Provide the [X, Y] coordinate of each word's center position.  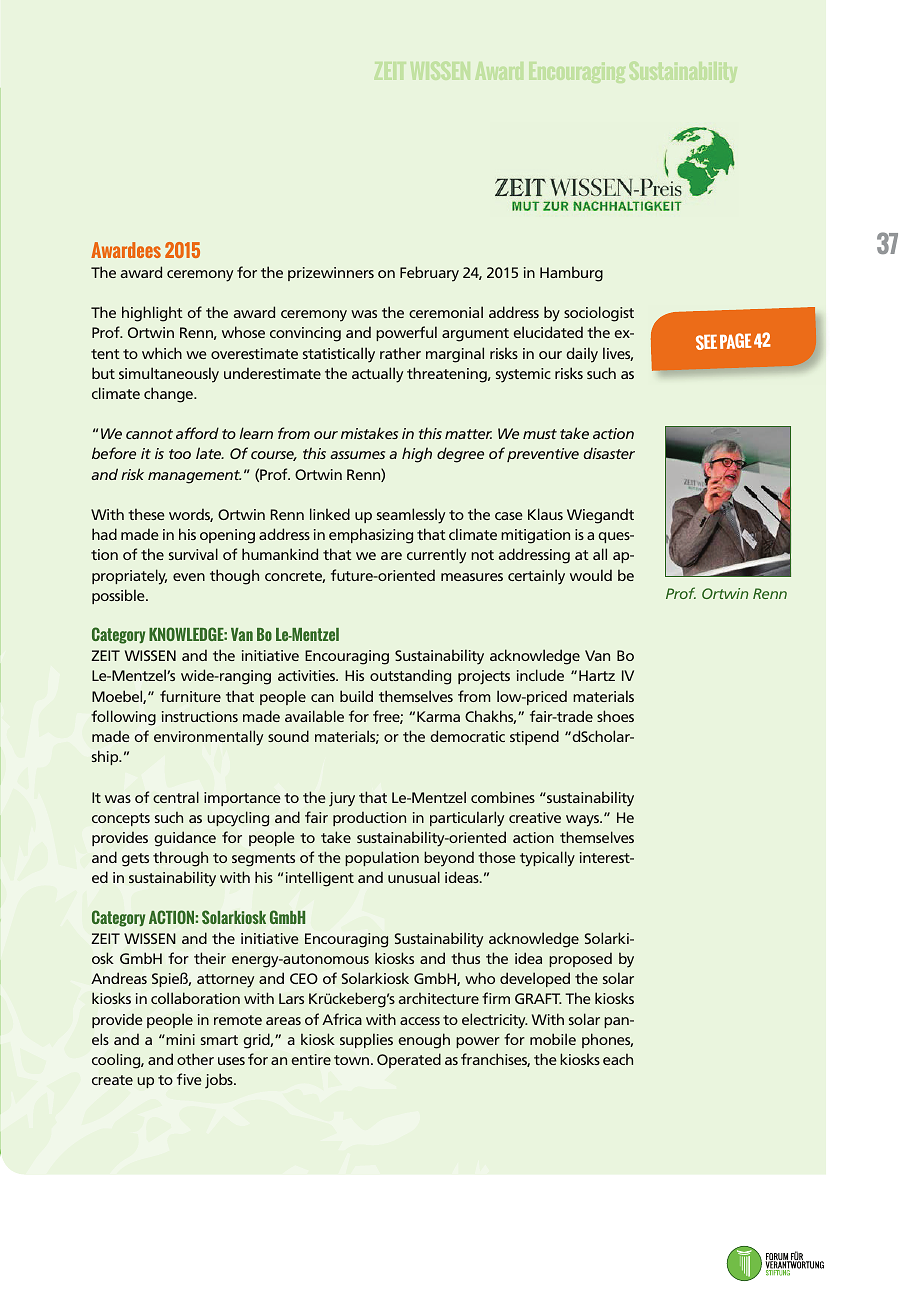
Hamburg [571, 274]
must [540, 434]
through [180, 859]
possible [119, 596]
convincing [305, 334]
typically [547, 859]
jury [342, 799]
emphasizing [371, 536]
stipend [534, 737]
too [180, 454]
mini [179, 1039]
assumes [357, 455]
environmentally [208, 738]
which [162, 353]
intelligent [320, 879]
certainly [536, 577]
